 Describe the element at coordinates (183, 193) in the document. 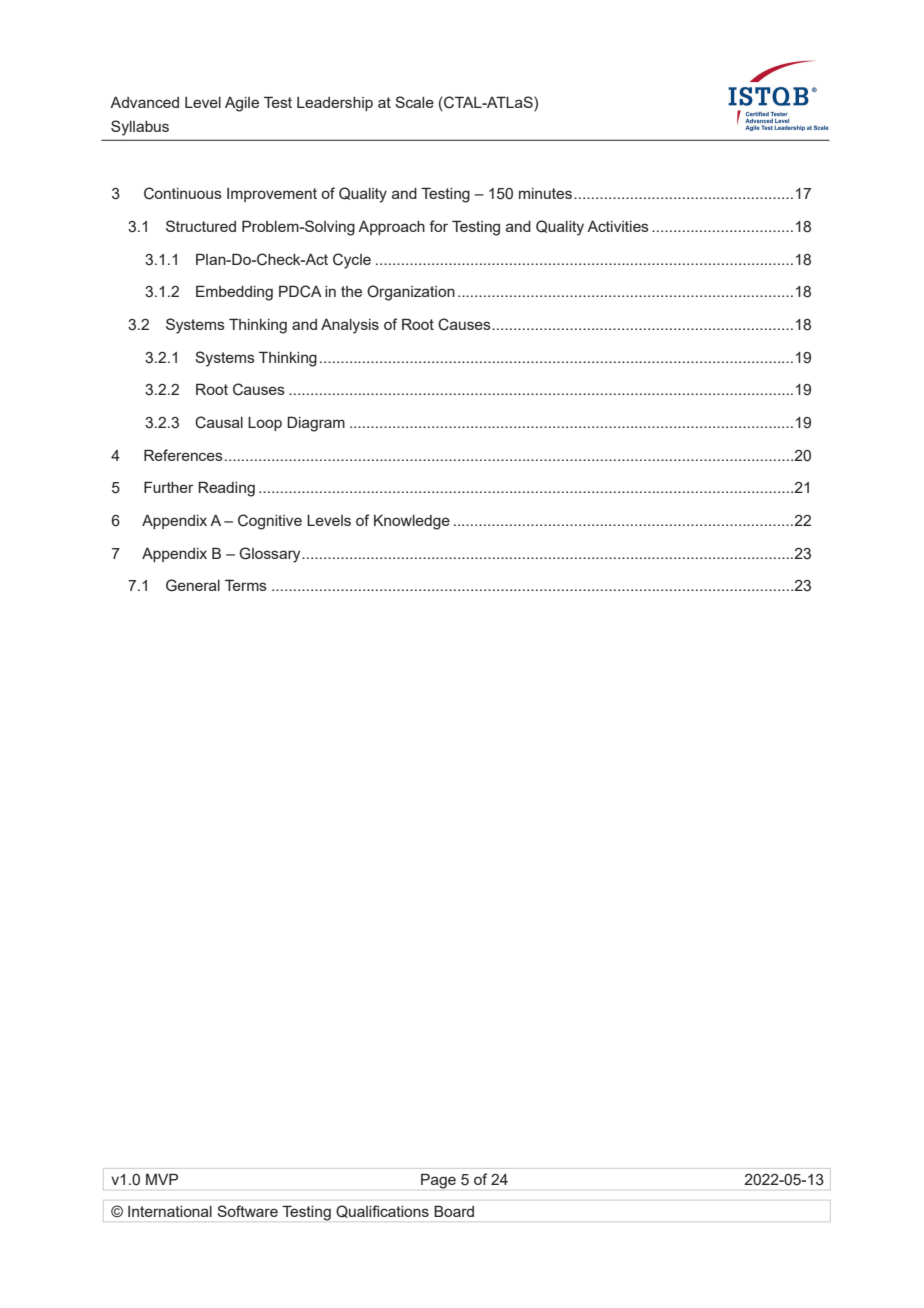

I see `Continuous` at that location.
